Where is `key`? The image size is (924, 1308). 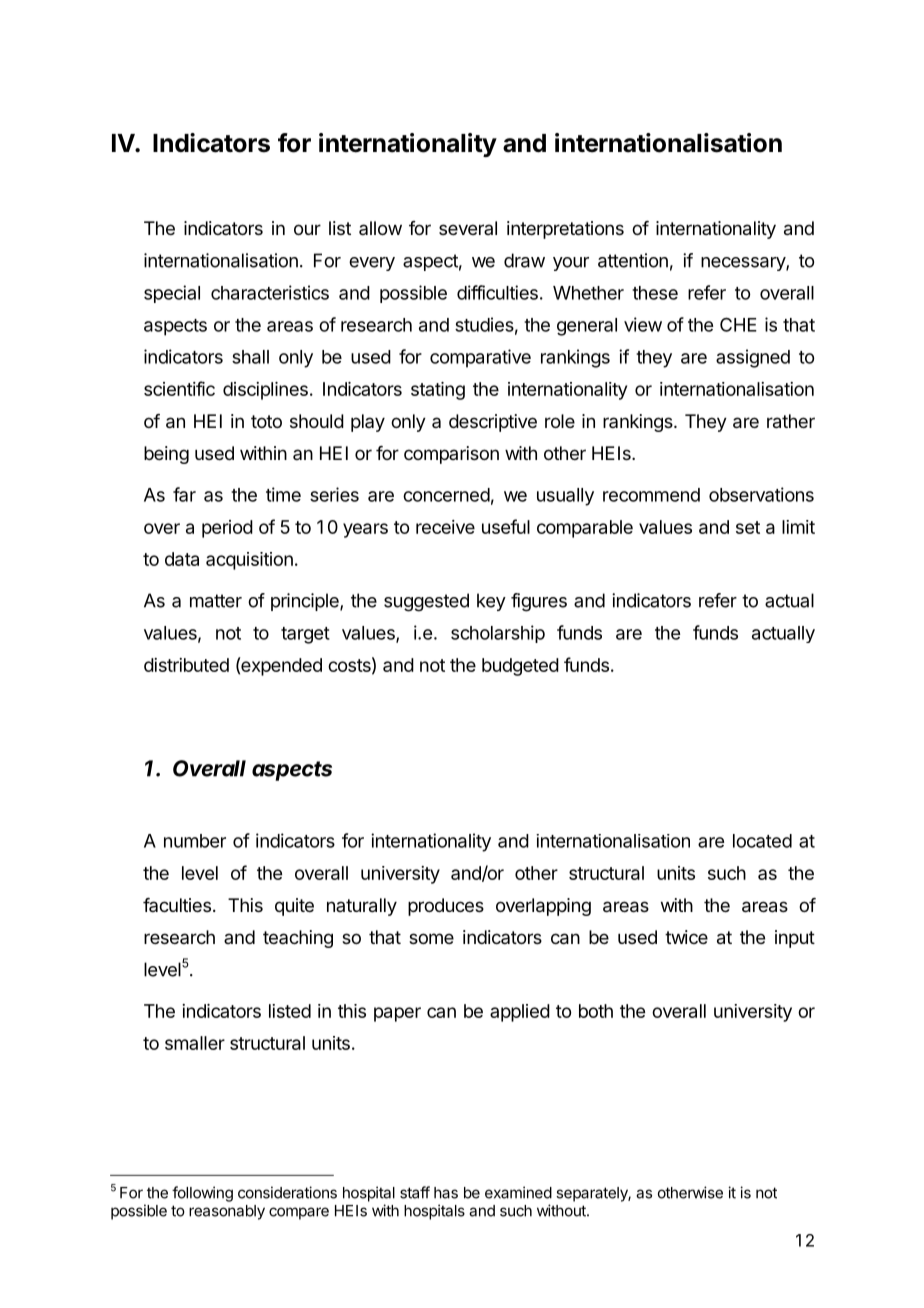
key is located at coordinates (491, 602).
